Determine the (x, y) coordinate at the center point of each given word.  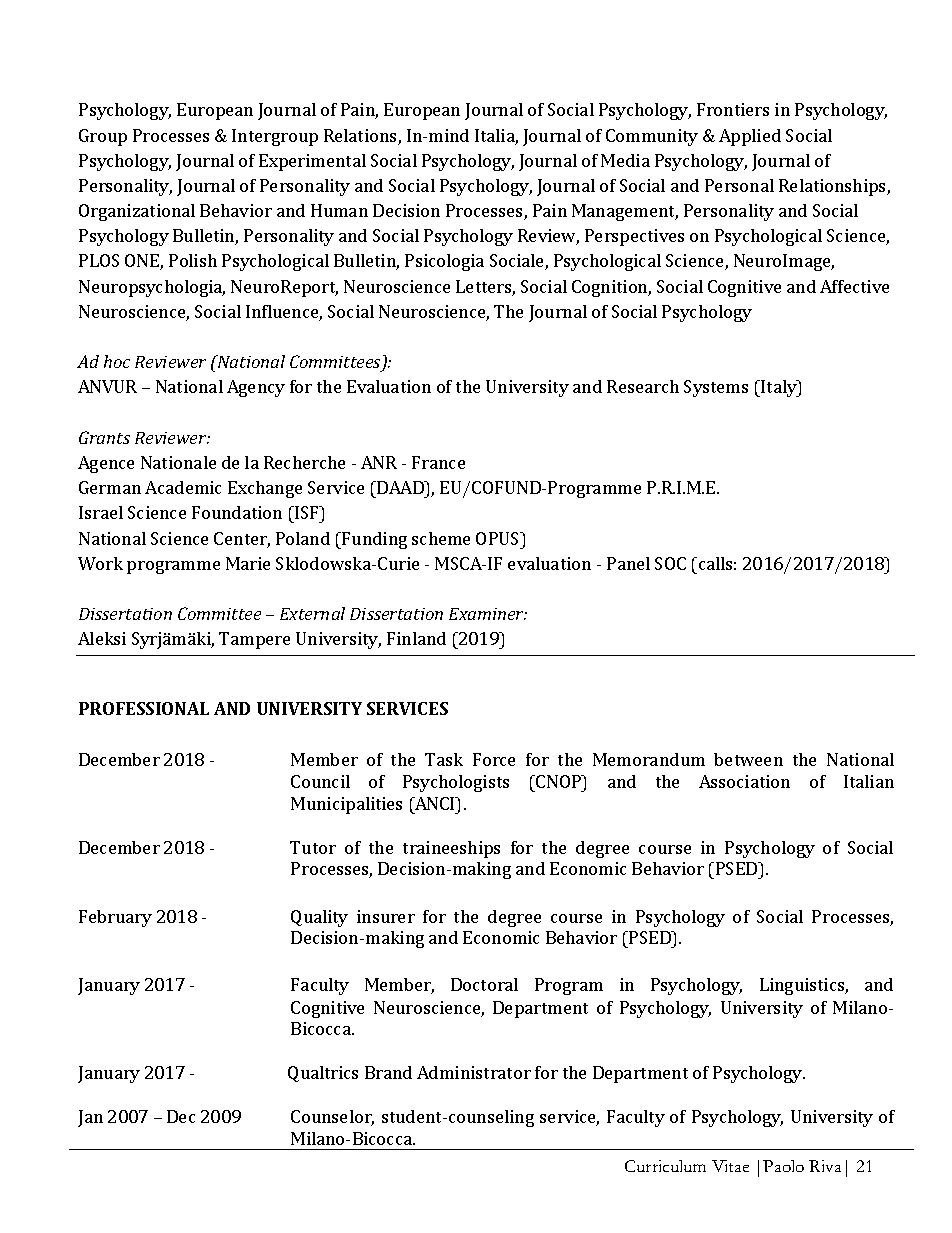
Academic (183, 487)
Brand (388, 1072)
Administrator (474, 1072)
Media (625, 160)
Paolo (783, 1166)
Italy (779, 388)
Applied (750, 137)
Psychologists (456, 783)
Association (744, 781)
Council (320, 781)
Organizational (137, 212)
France (438, 462)
